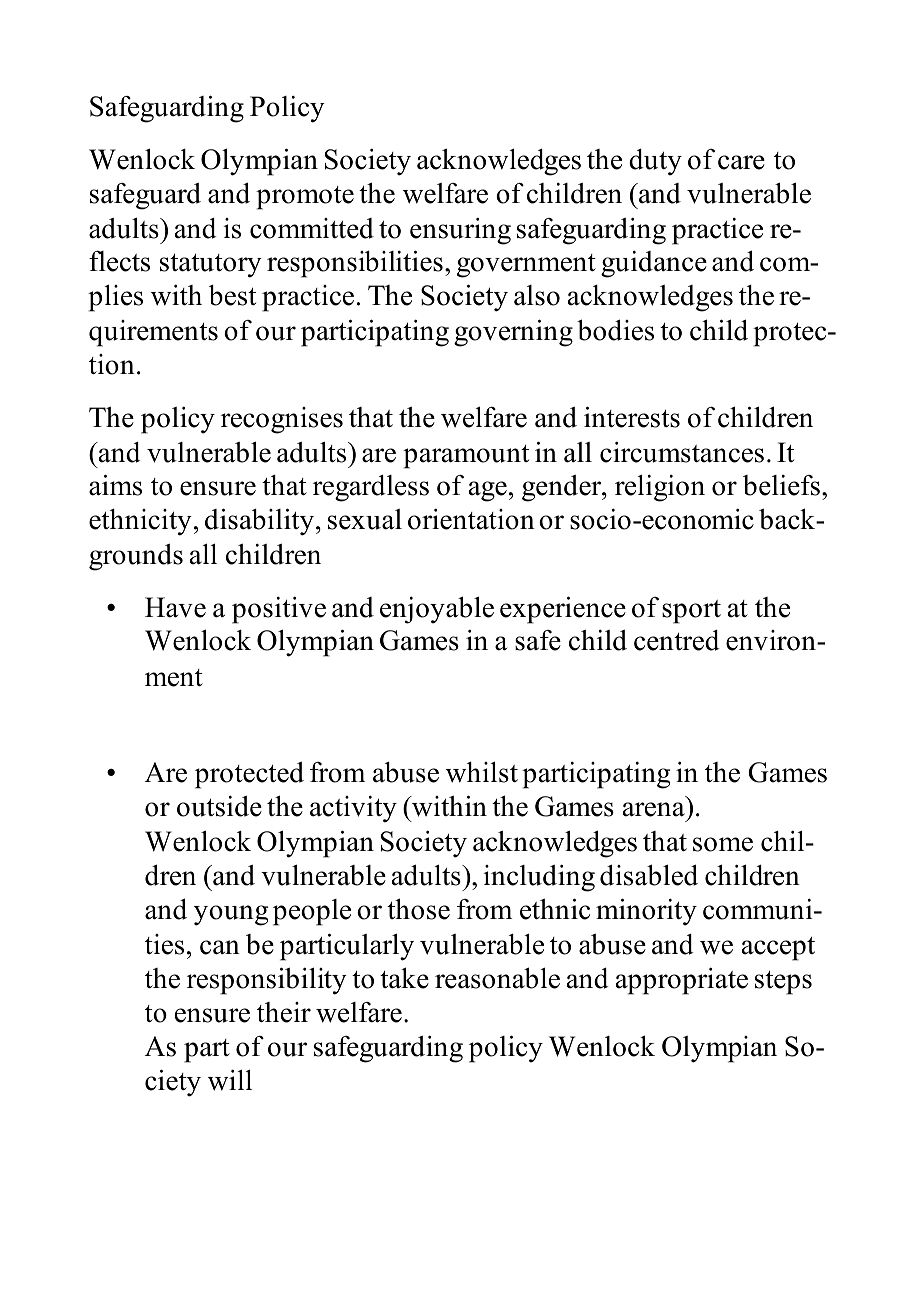 This image has height=1309, width=924. What do you see at coordinates (305, 198) in the image?
I see `promote` at bounding box center [305, 198].
